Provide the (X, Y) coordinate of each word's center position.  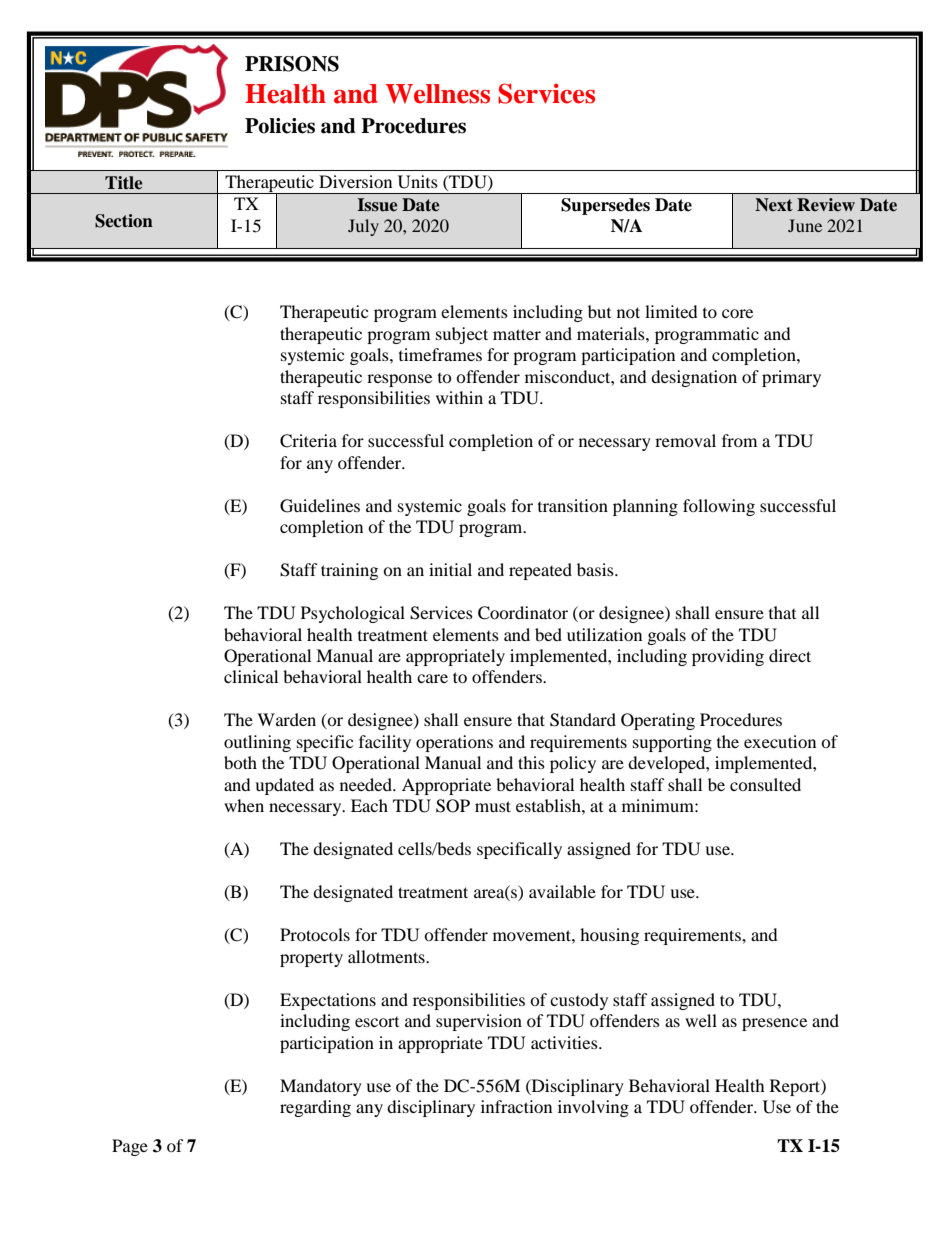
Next (774, 204)
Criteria (308, 441)
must (493, 806)
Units (418, 182)
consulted (765, 784)
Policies (280, 126)
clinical (251, 676)
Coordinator (523, 613)
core (737, 313)
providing (728, 657)
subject (462, 335)
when (244, 805)
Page (130, 1147)
